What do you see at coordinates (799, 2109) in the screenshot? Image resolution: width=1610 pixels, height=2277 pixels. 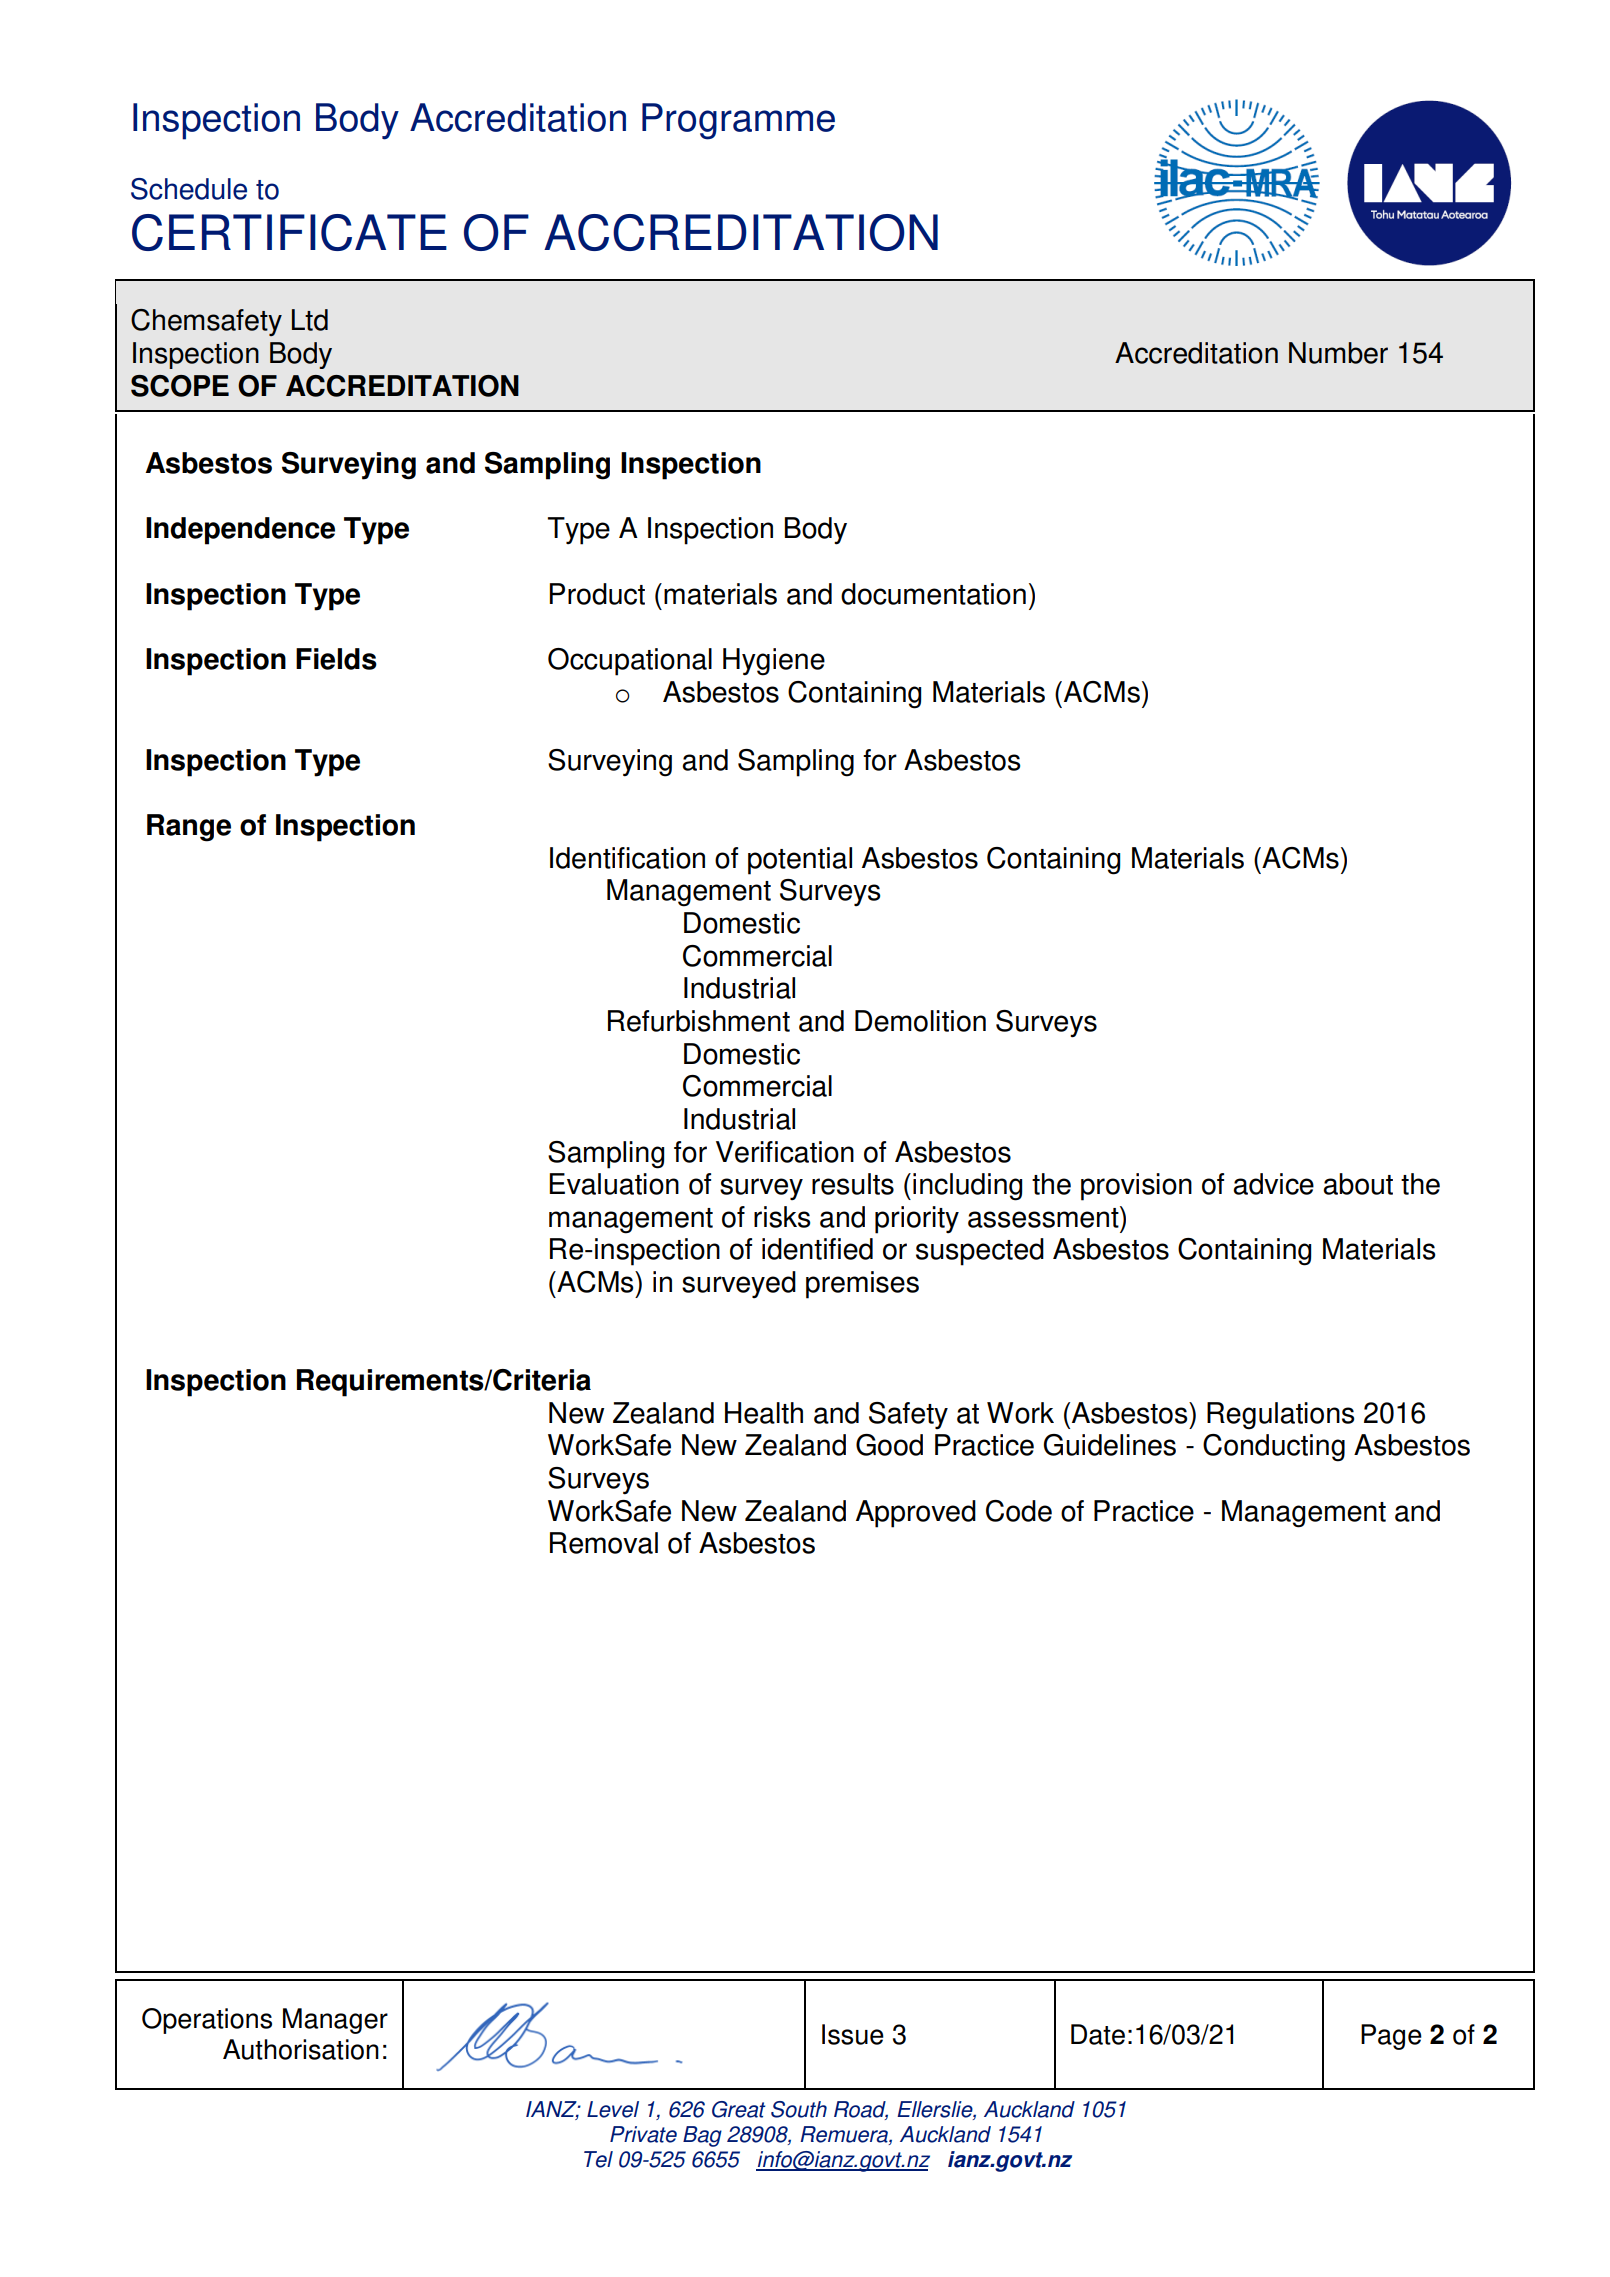 I see `South` at bounding box center [799, 2109].
